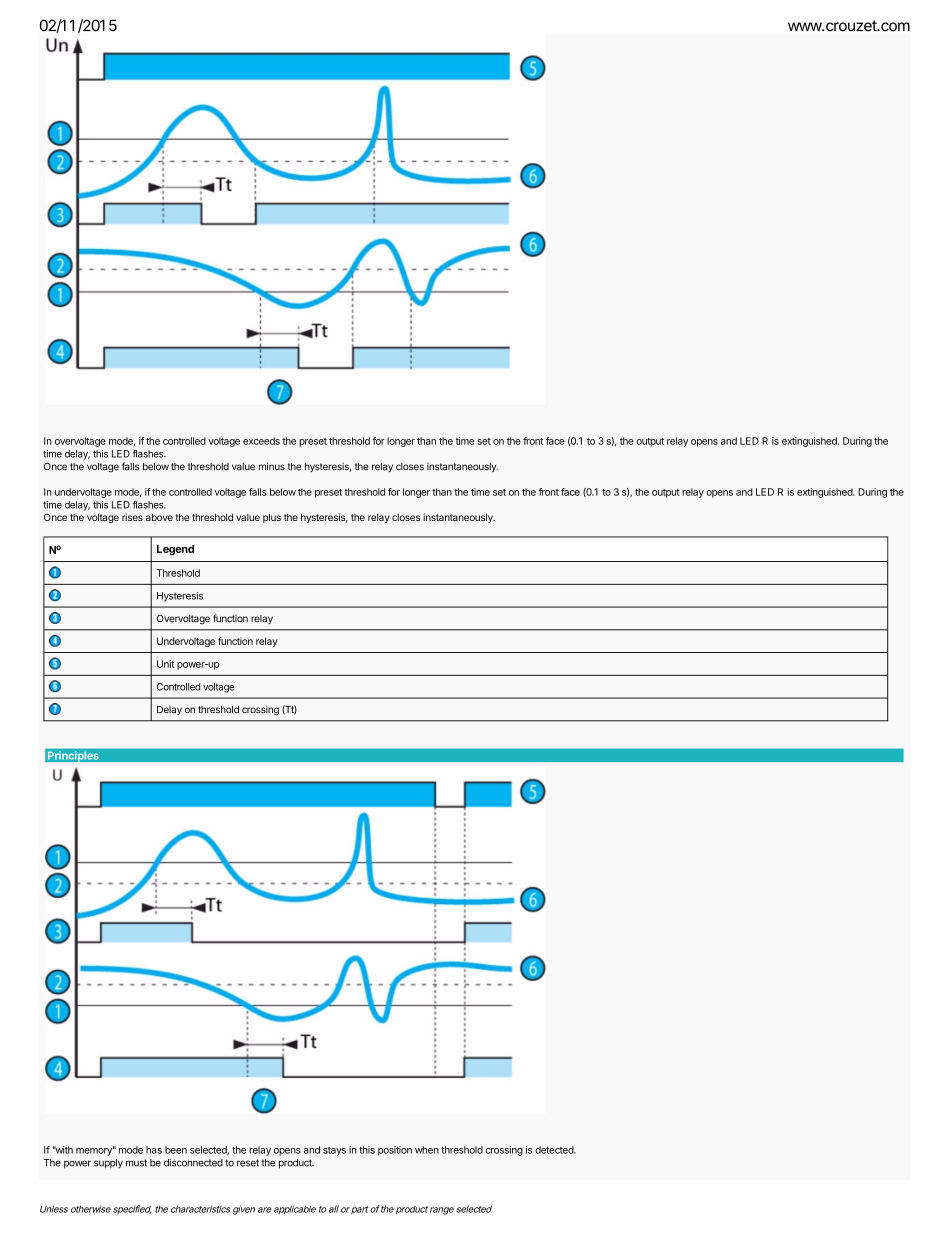 The height and width of the screenshot is (1233, 952). Describe the element at coordinates (272, 466) in the screenshot. I see `minus` at that location.
